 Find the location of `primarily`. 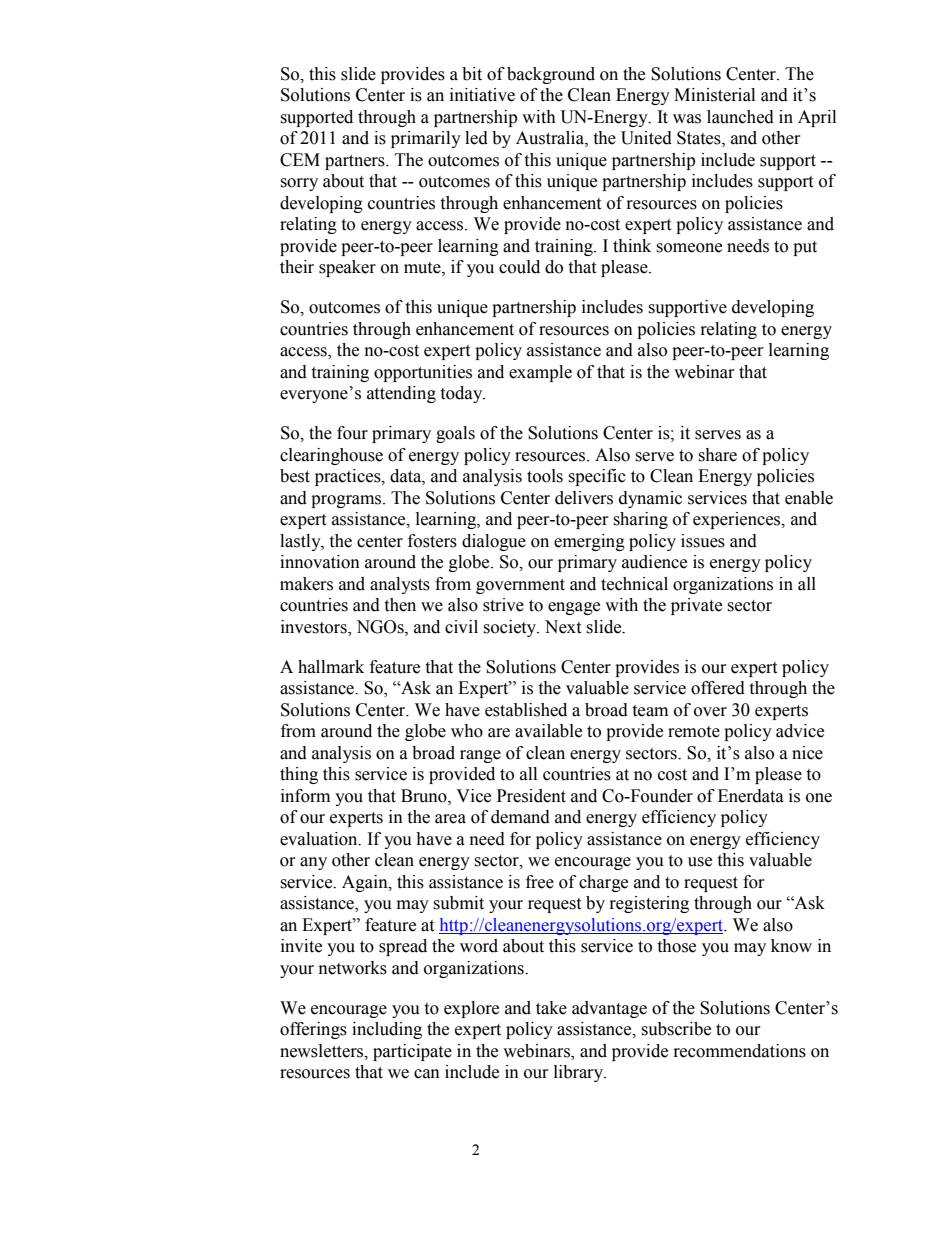

primarily is located at coordinates (426, 139).
